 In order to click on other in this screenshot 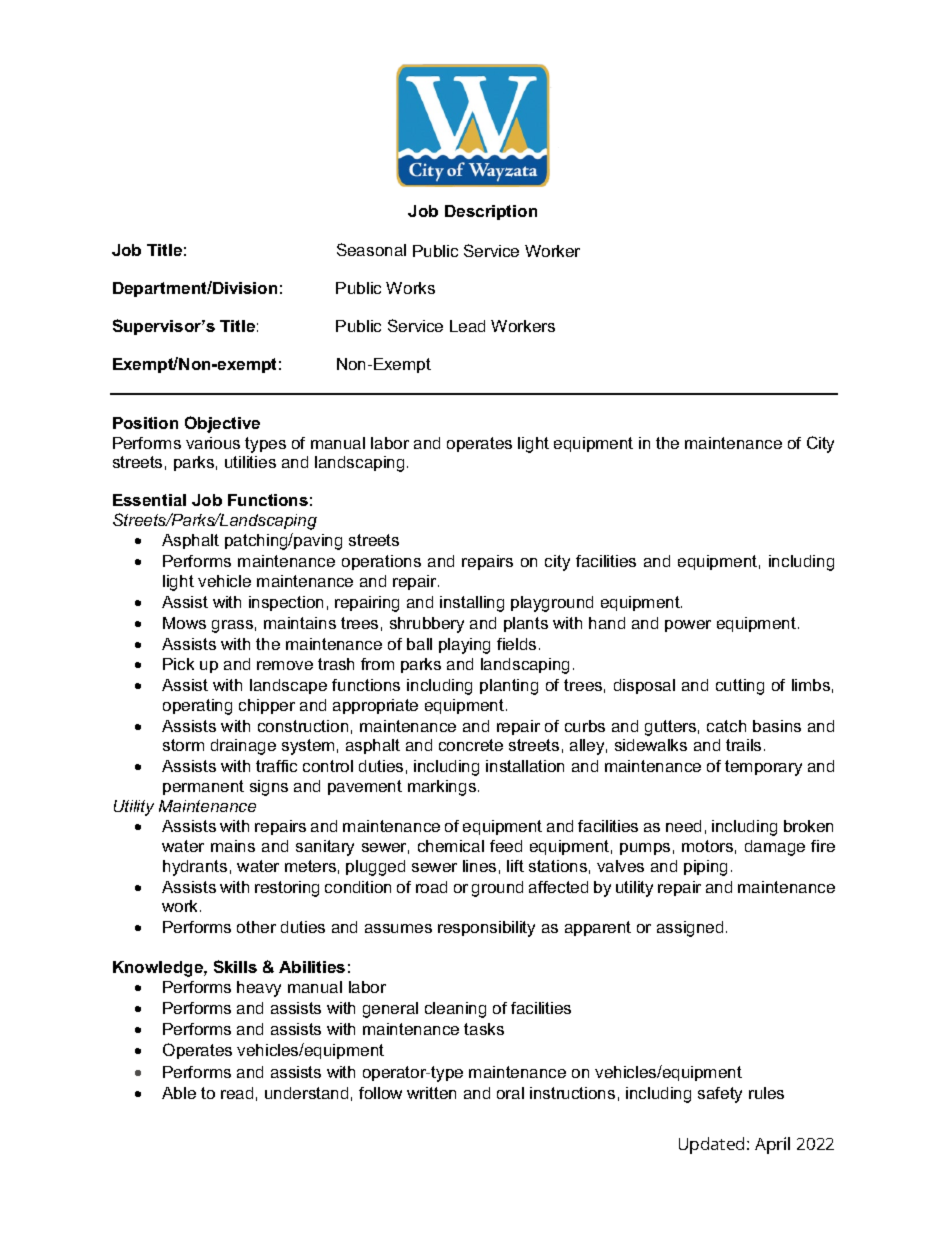, I will do `click(256, 927)`.
